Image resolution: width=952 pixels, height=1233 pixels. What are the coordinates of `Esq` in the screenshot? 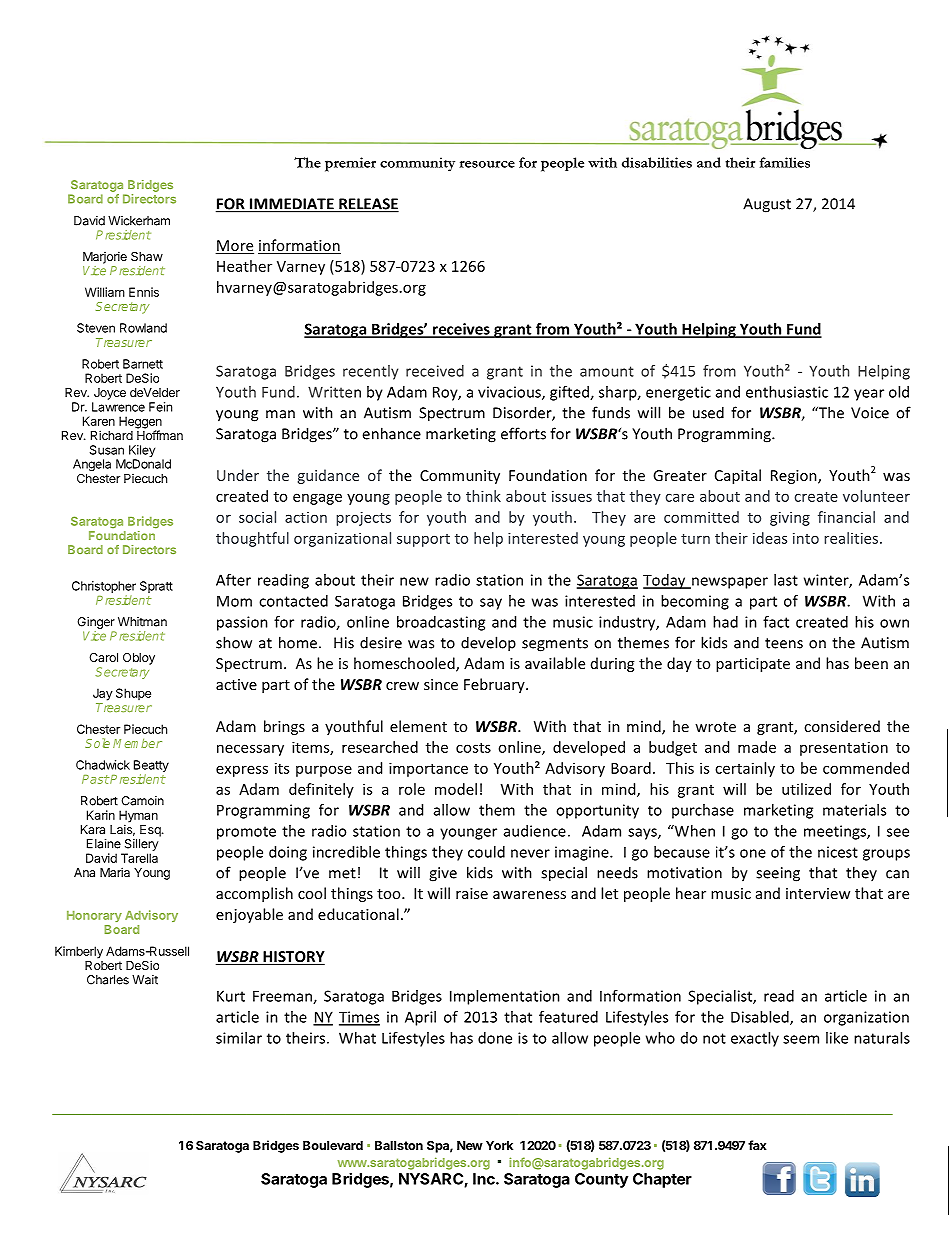 It's located at (151, 831).
